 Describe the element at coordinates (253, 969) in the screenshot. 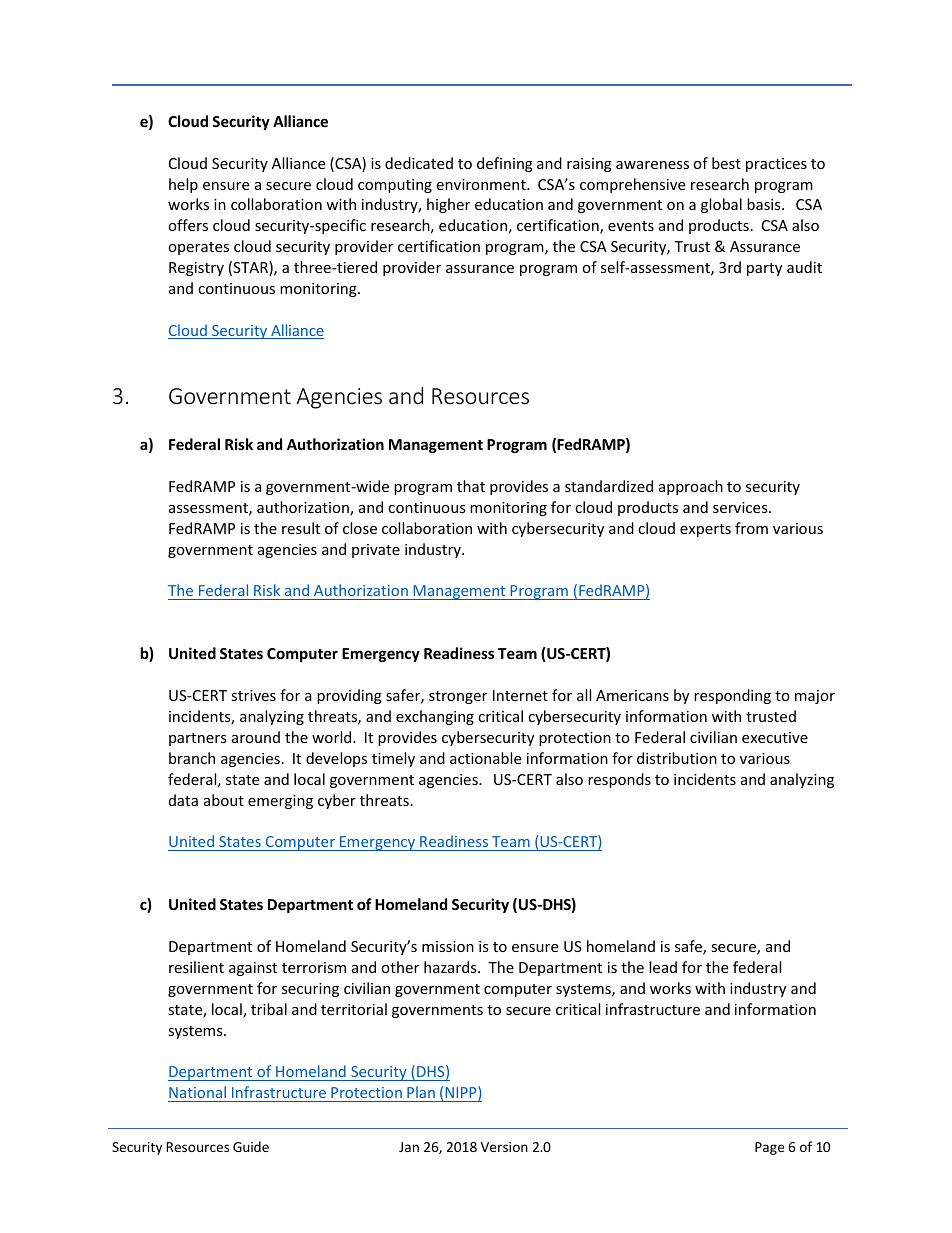

I see `against` at that location.
